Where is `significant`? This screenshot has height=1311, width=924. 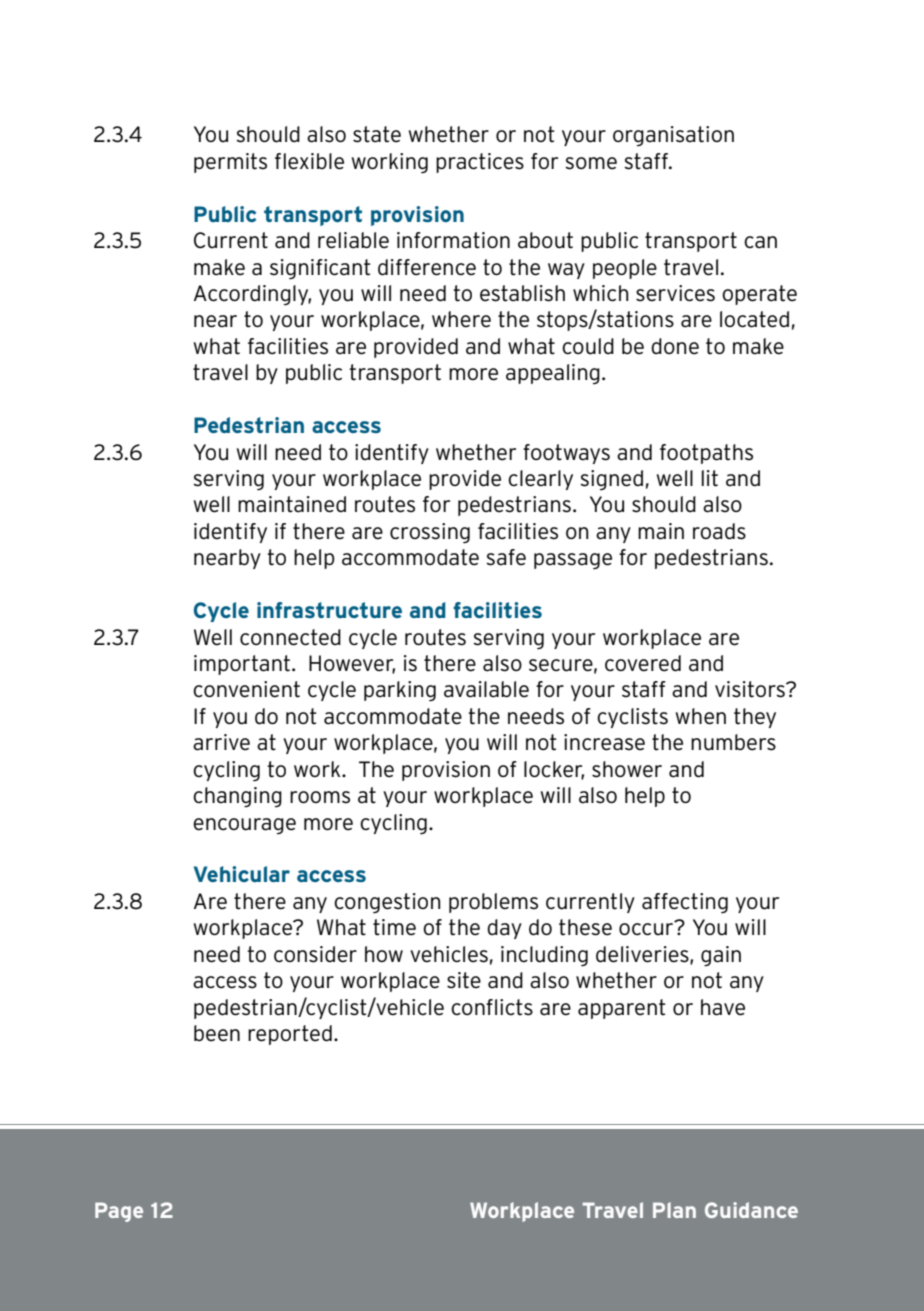
significant is located at coordinates (320, 269).
